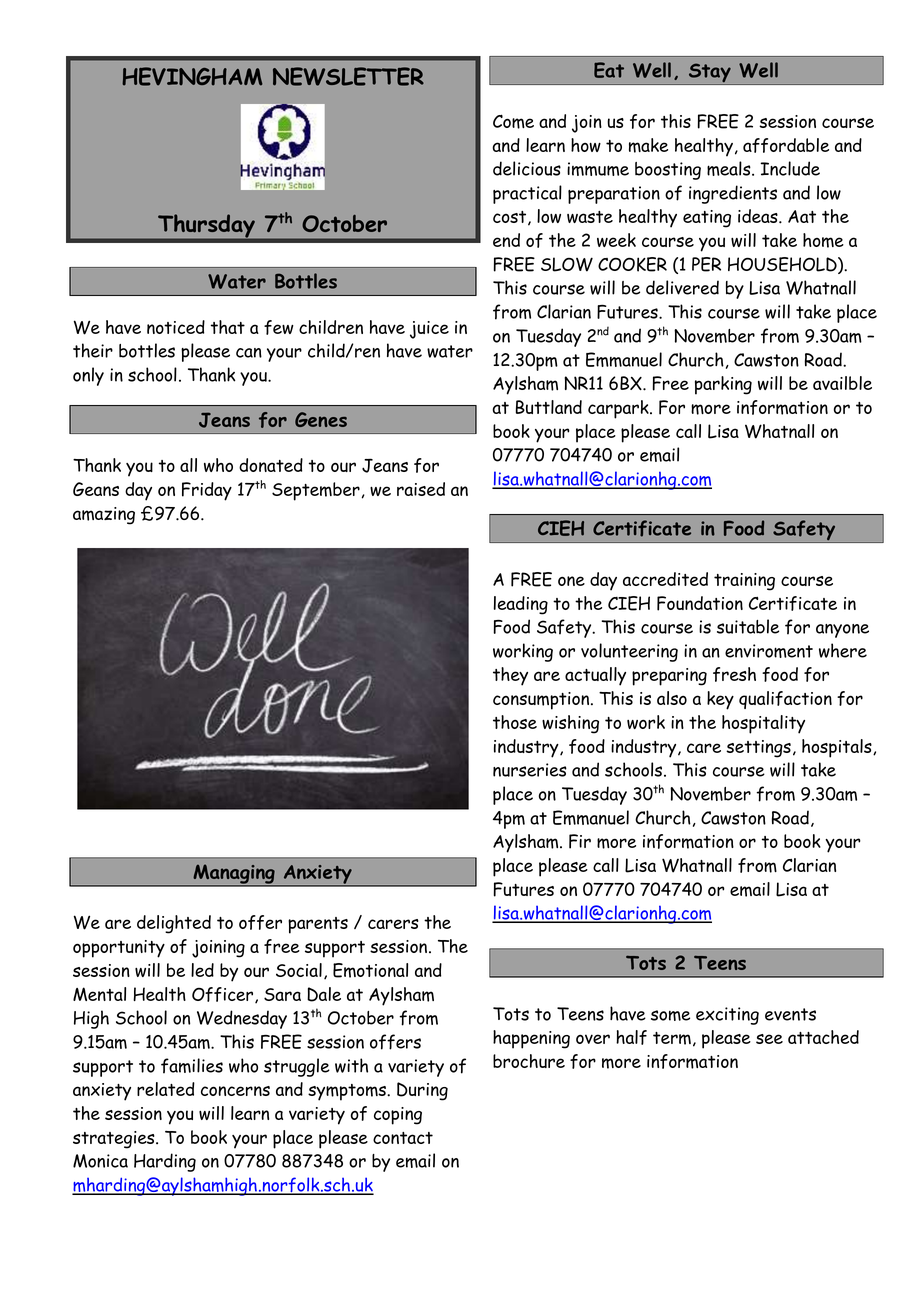 This document has height=1309, width=924. What do you see at coordinates (234, 875) in the document?
I see `Managing` at bounding box center [234, 875].
